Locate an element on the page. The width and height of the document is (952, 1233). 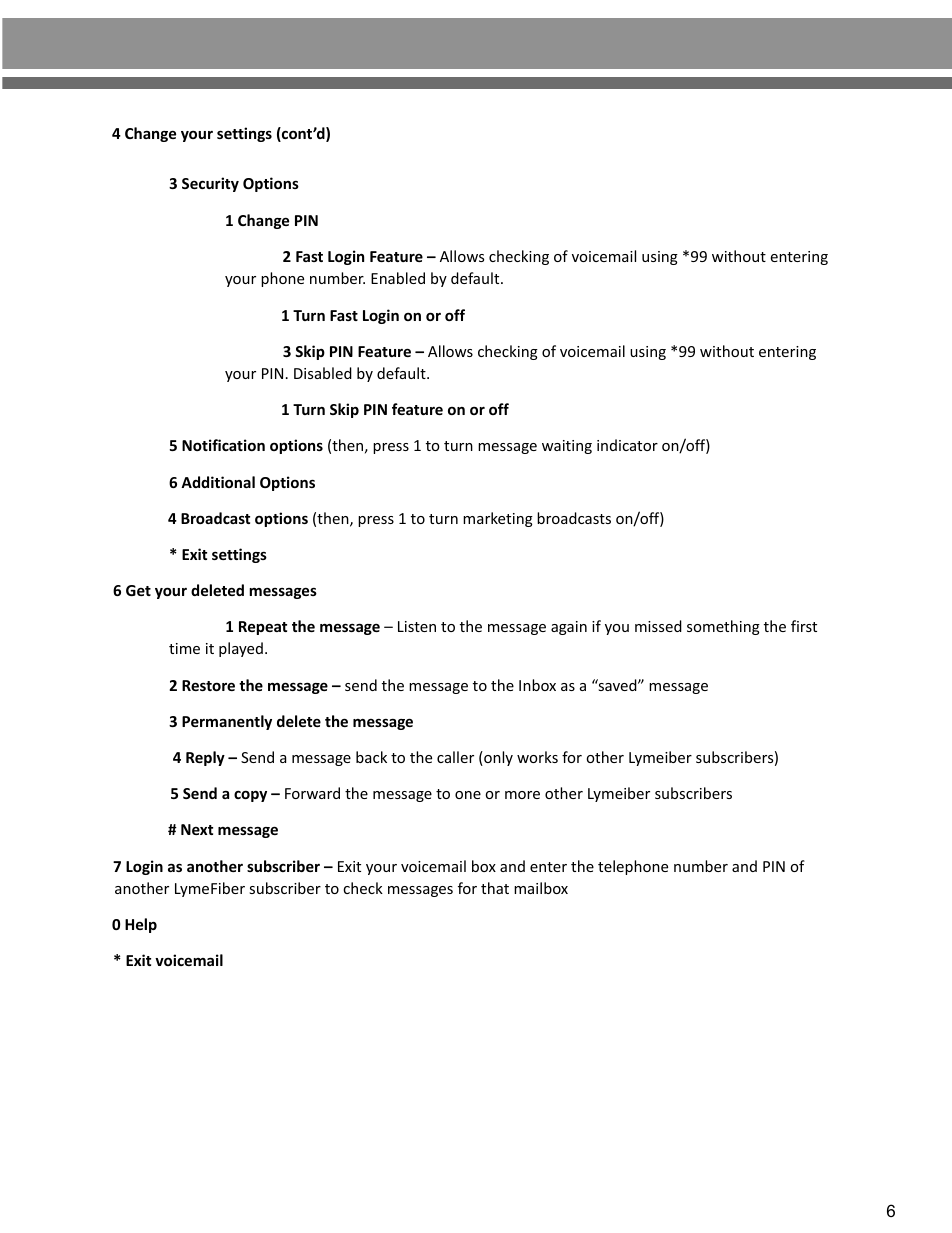
Help is located at coordinates (141, 925).
